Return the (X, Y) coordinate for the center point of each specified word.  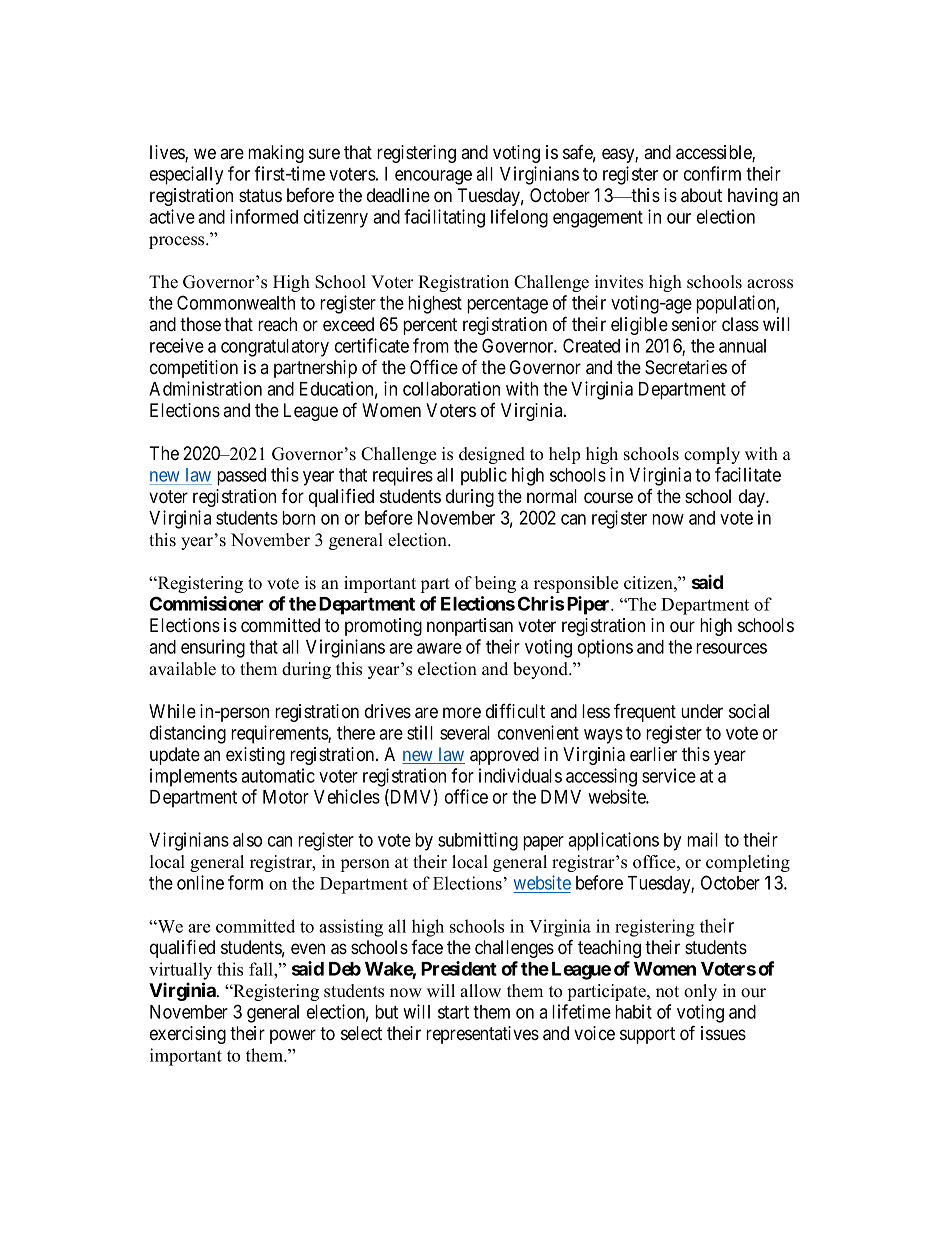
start (453, 1012)
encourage (433, 177)
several (465, 733)
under (702, 711)
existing (255, 756)
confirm (712, 173)
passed (241, 477)
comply (712, 455)
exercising (188, 1035)
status (260, 195)
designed (492, 455)
